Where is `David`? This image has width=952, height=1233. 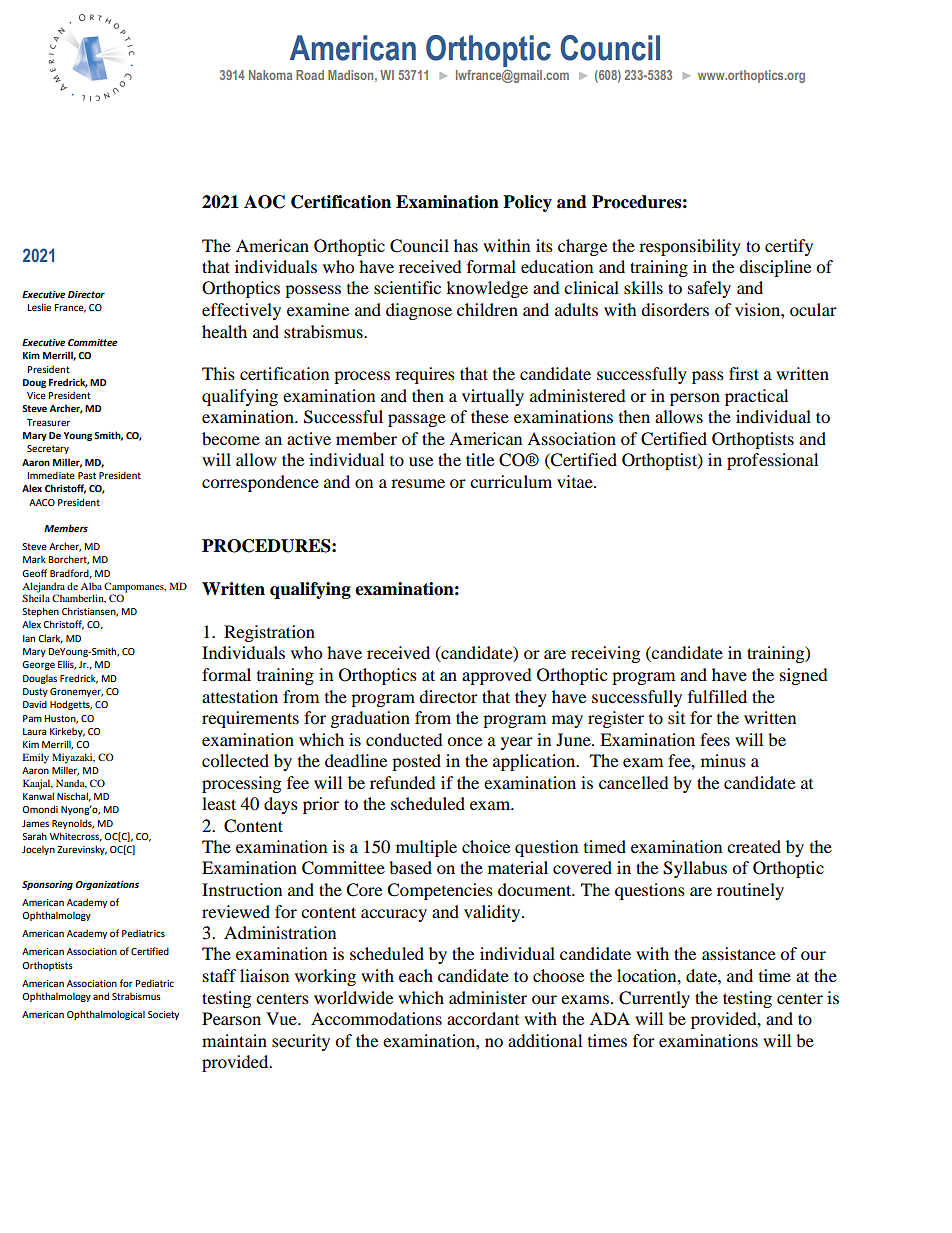 David is located at coordinates (35, 704).
